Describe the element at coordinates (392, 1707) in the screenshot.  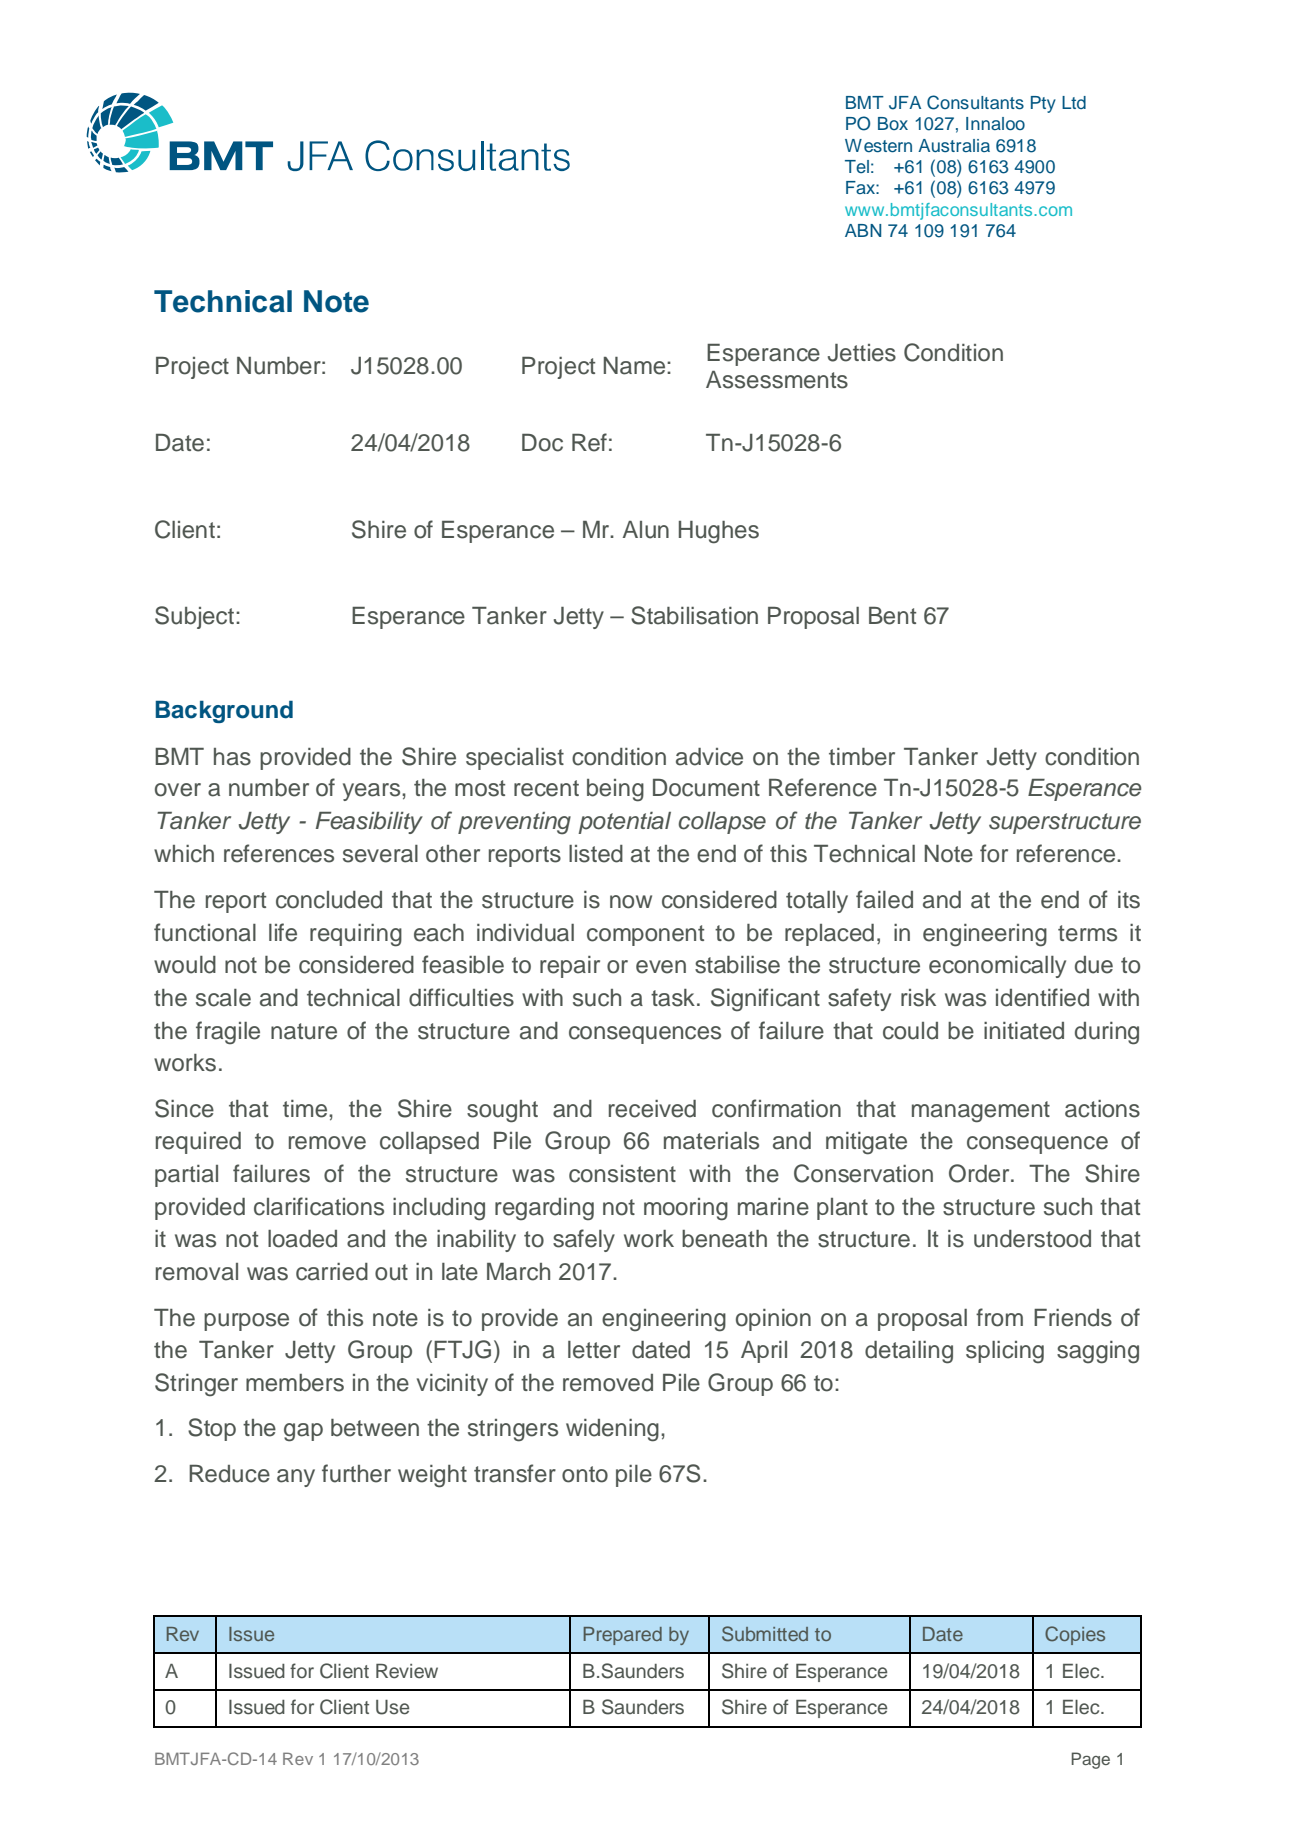
I see `Use` at that location.
